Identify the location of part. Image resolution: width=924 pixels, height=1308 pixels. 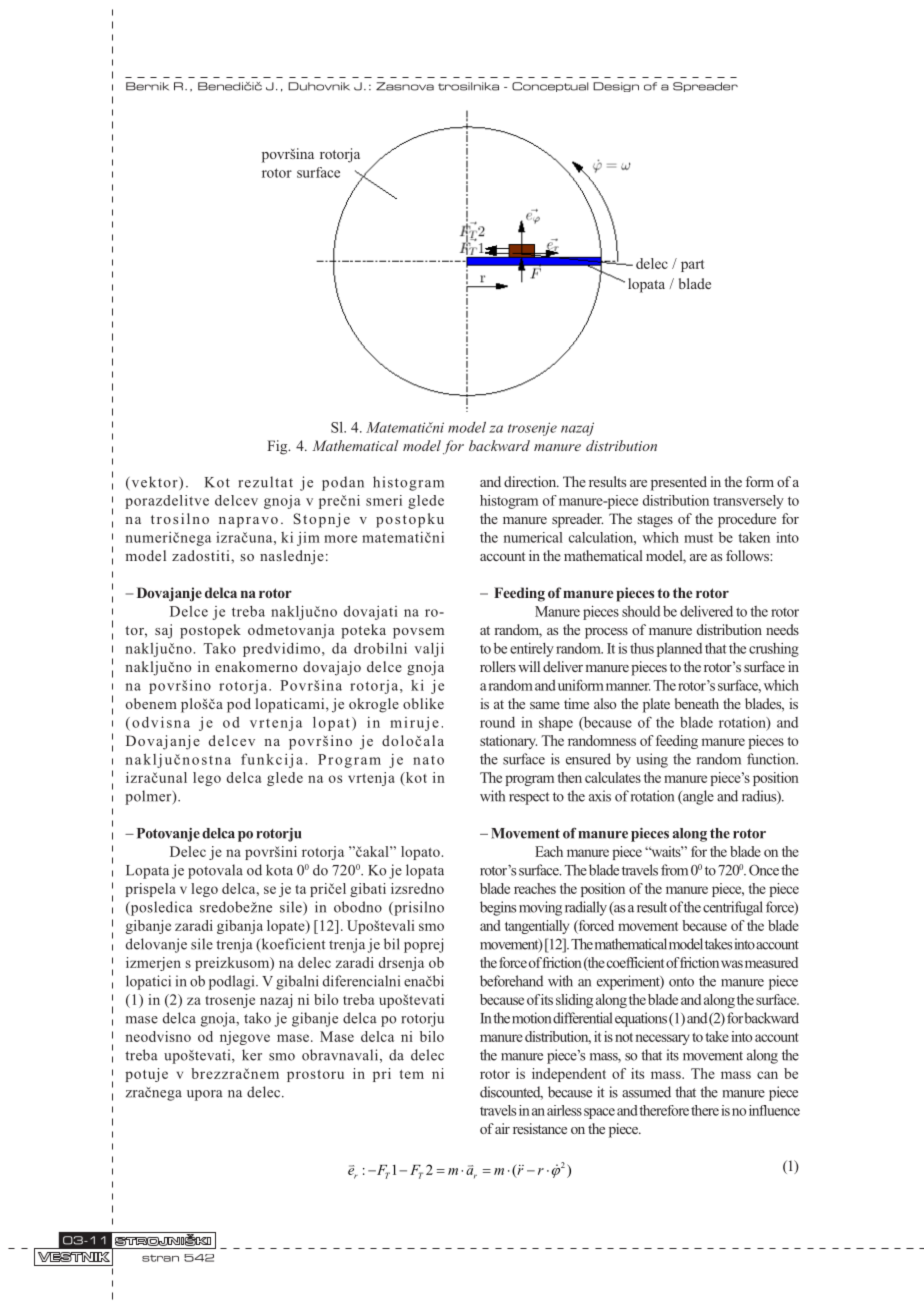
(692, 266).
